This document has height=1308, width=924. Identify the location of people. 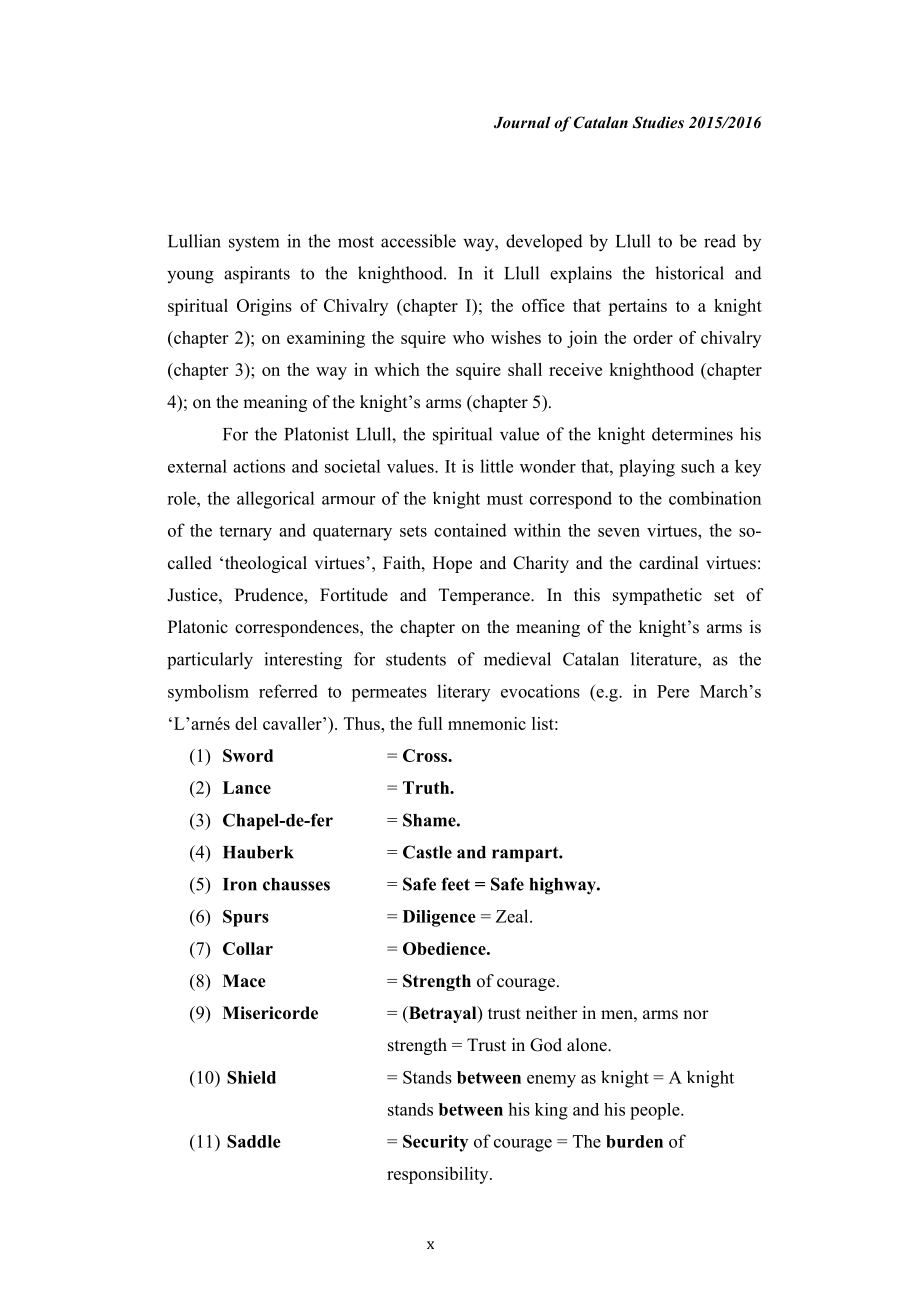
(656, 1111).
